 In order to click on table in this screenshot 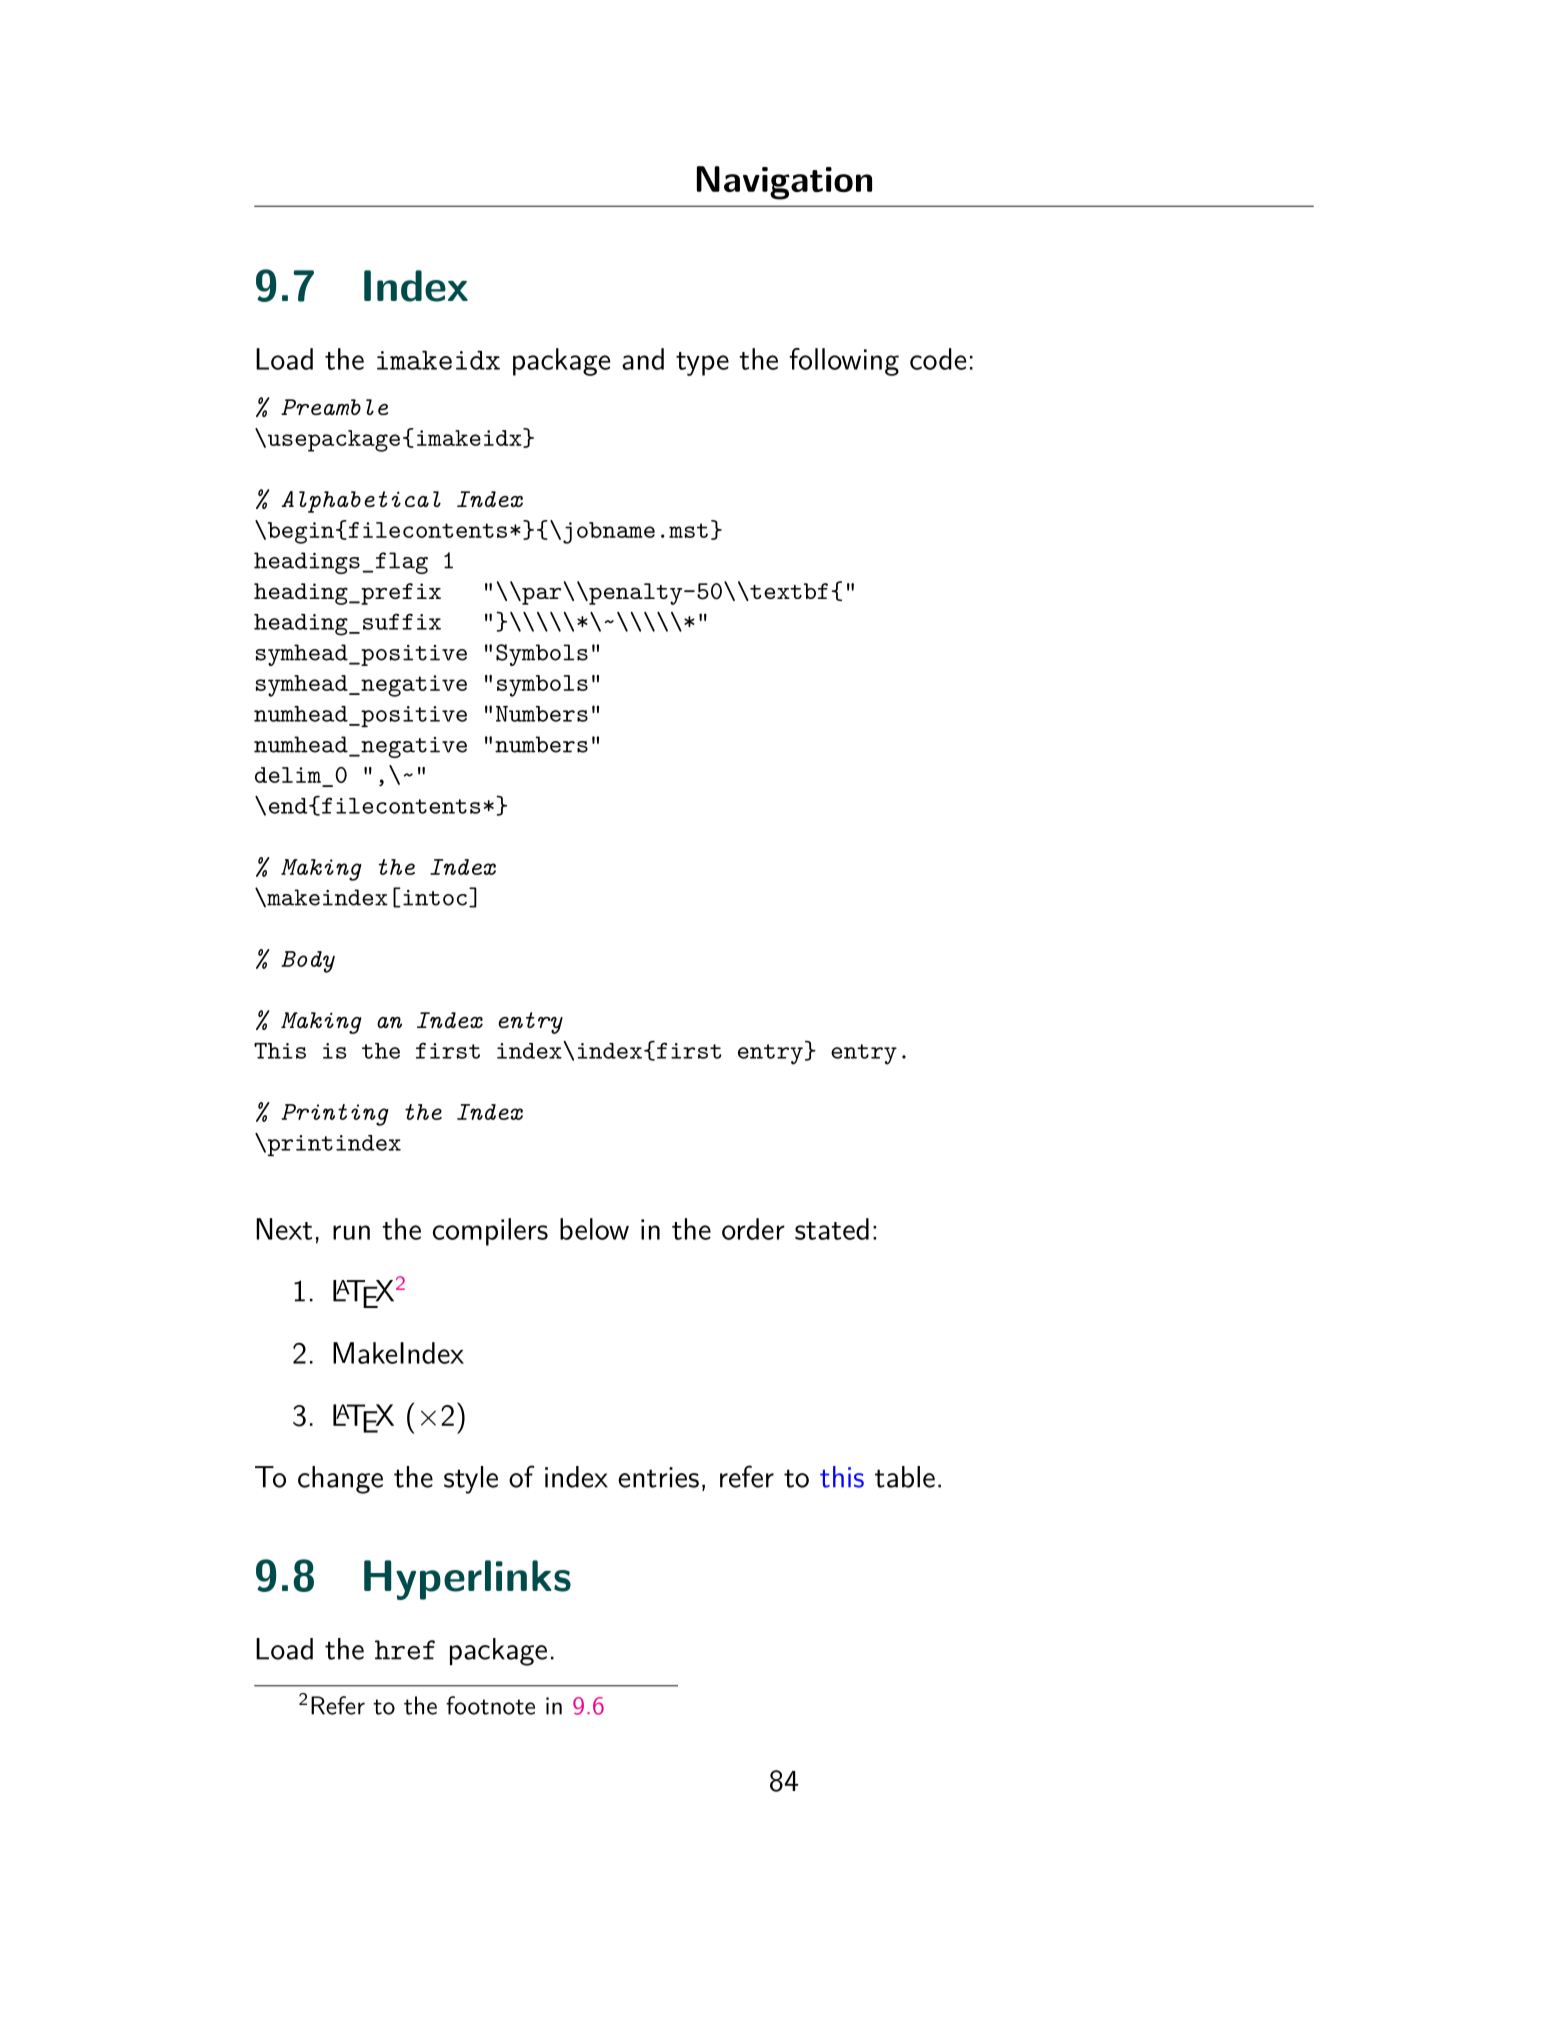, I will do `click(905, 1477)`.
